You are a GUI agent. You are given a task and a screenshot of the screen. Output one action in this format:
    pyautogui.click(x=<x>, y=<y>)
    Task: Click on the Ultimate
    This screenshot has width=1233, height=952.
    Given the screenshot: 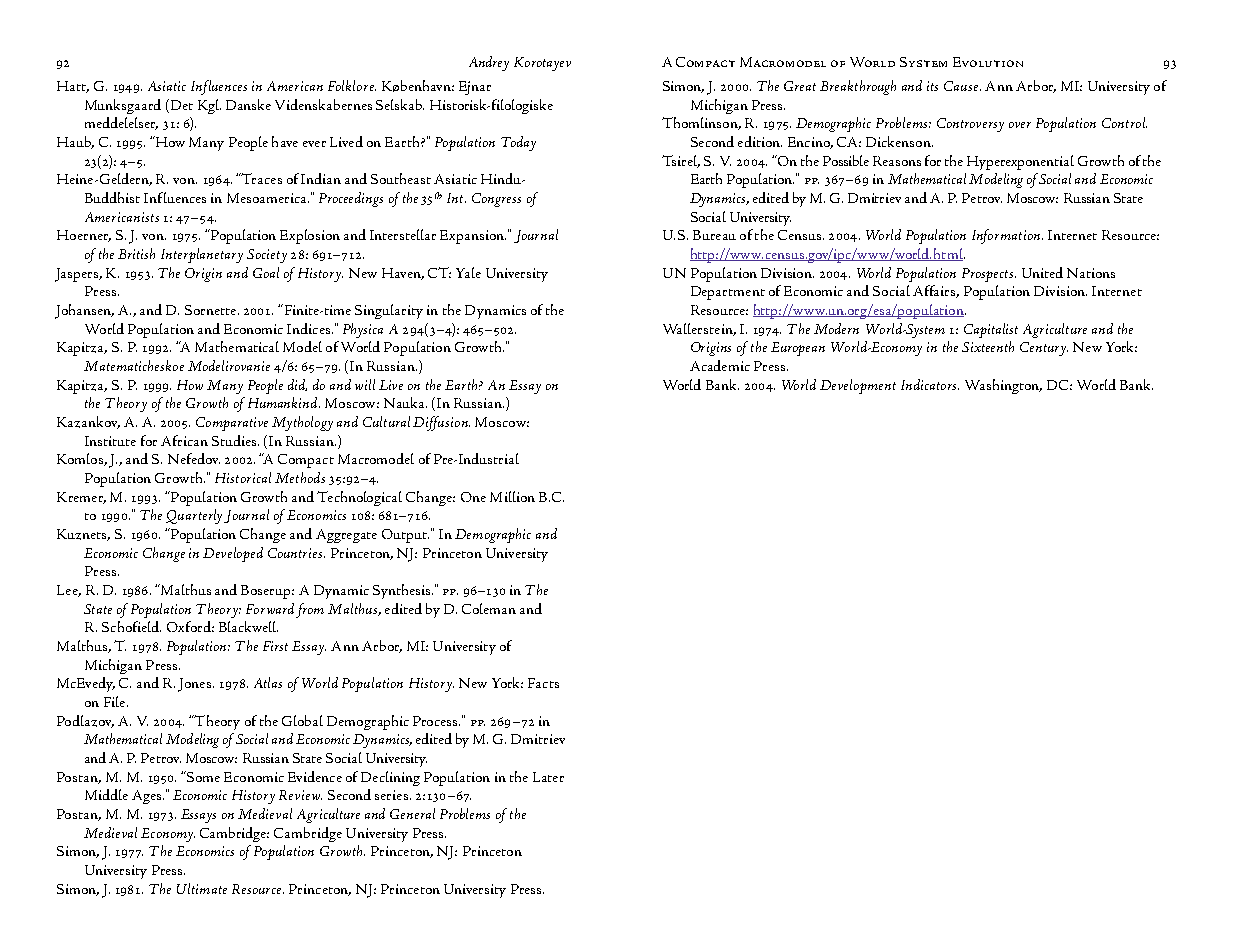 What is the action you would take?
    pyautogui.click(x=202, y=888)
